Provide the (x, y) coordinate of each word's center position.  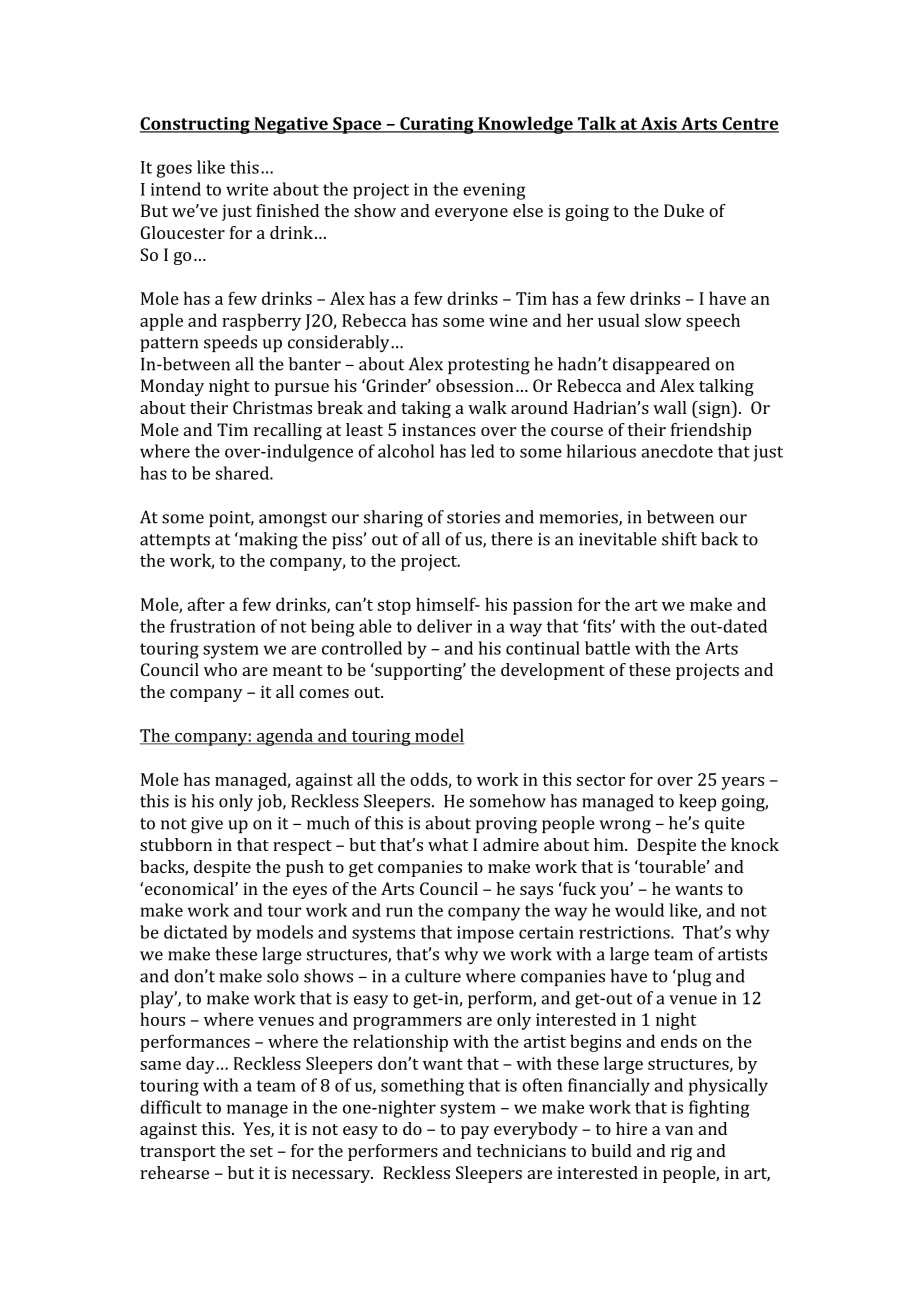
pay (475, 1132)
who (220, 669)
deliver (444, 626)
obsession (475, 385)
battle (607, 648)
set (261, 1151)
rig (681, 1152)
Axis (659, 124)
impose (485, 934)
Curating (437, 125)
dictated (196, 932)
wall (669, 407)
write (247, 189)
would (639, 910)
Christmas (272, 407)
